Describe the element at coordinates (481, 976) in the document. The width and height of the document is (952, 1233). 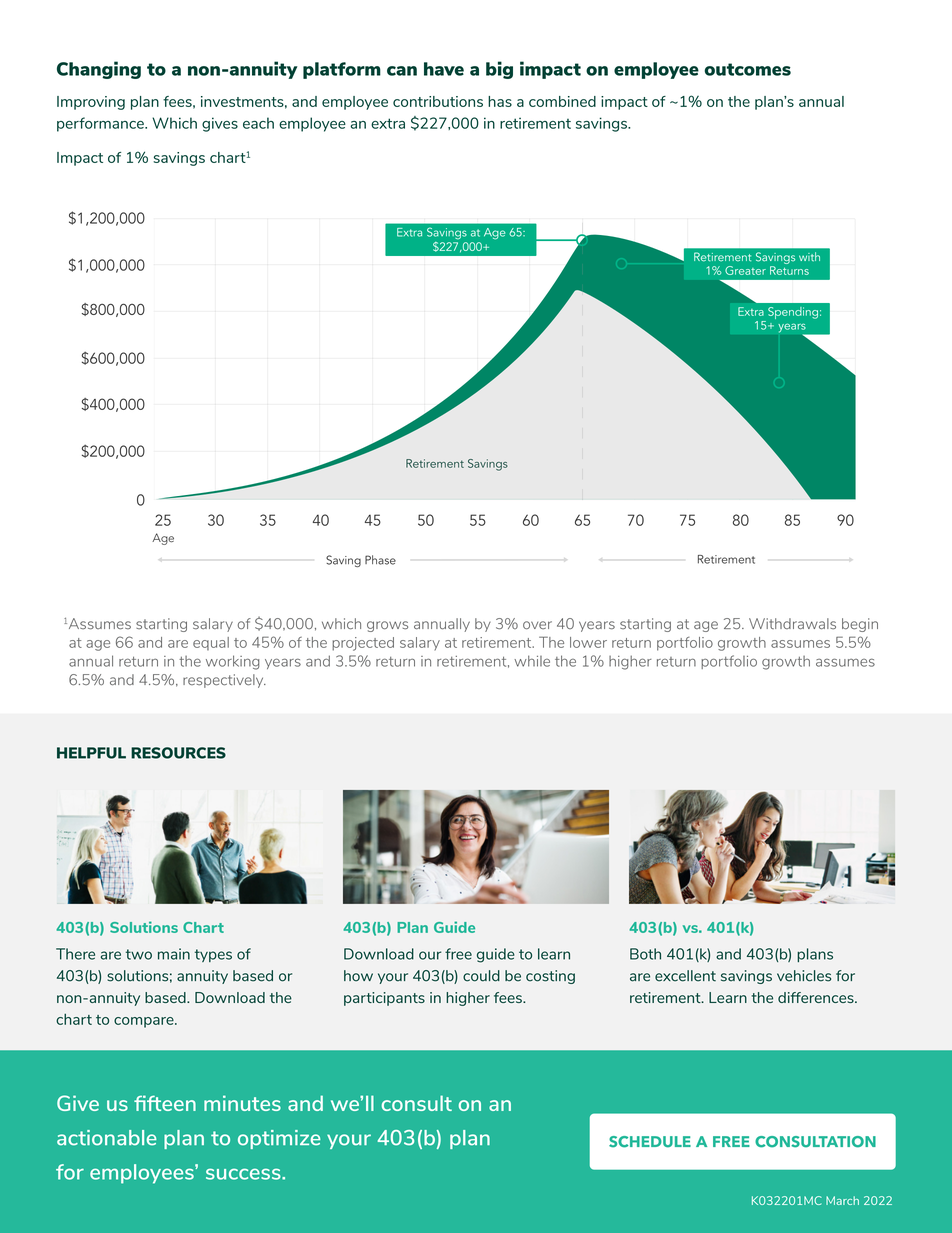
I see `could` at that location.
